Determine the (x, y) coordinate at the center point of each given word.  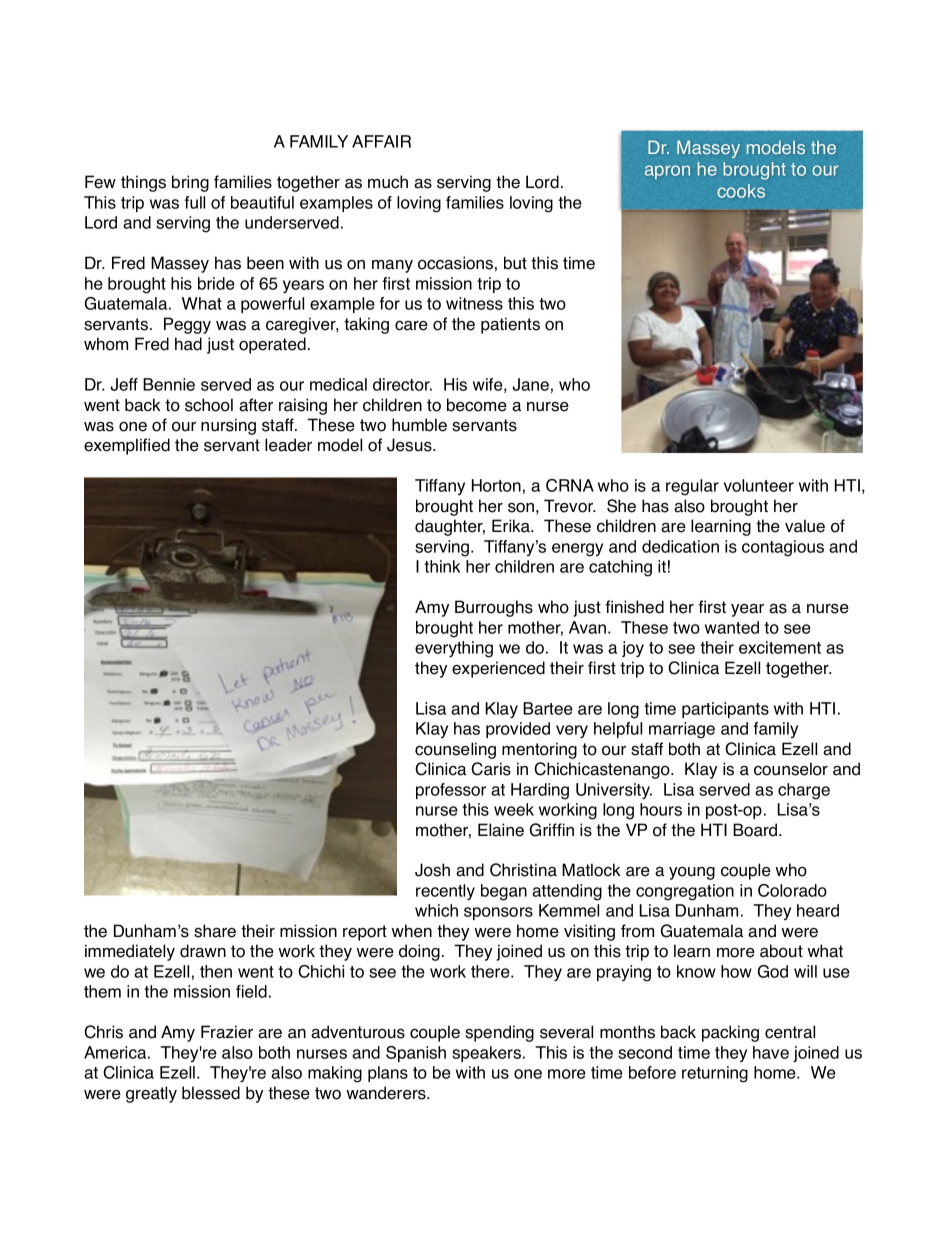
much (388, 182)
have (771, 1052)
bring (190, 183)
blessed (211, 1093)
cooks (741, 191)
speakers (486, 1054)
